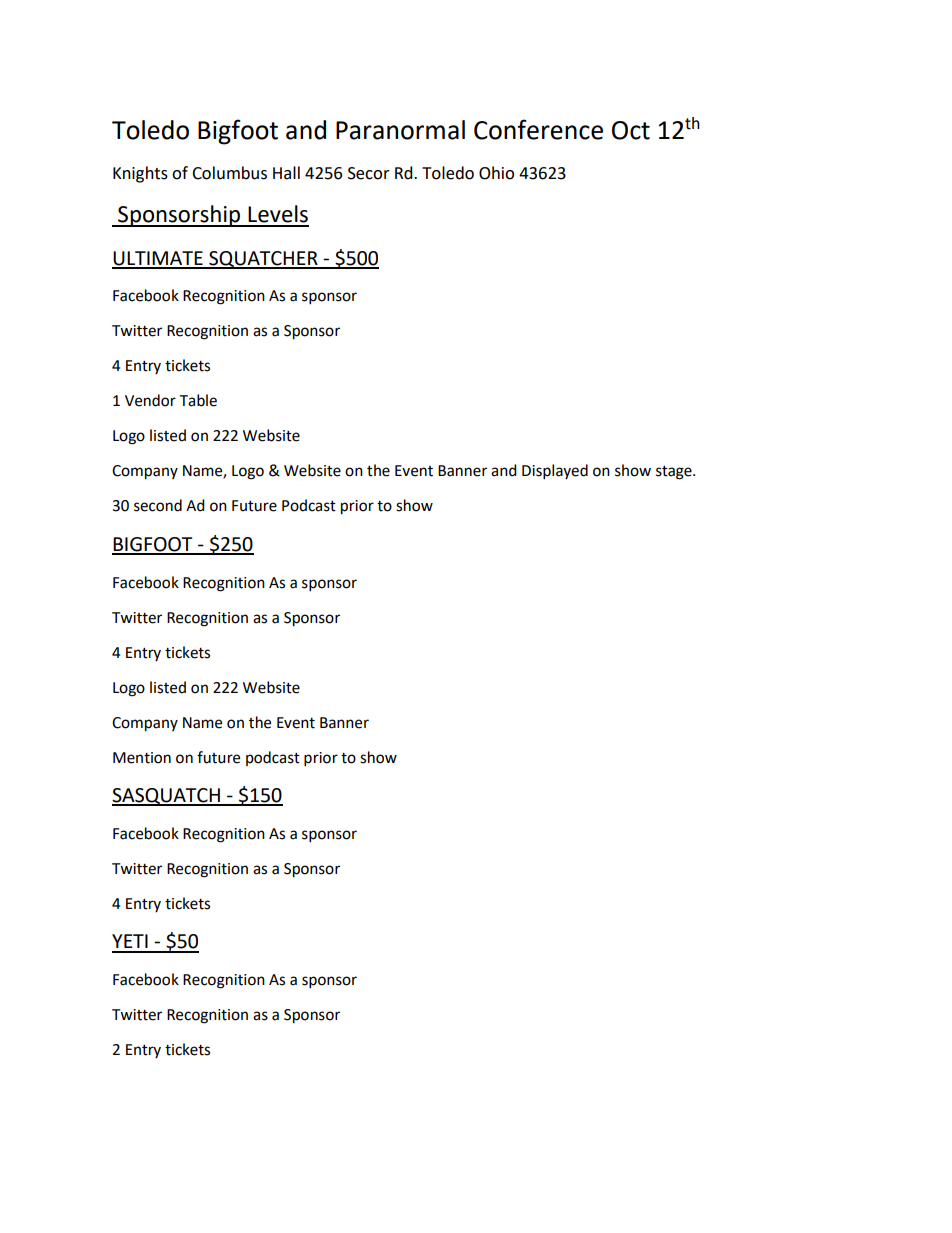 Image resolution: width=952 pixels, height=1233 pixels. Describe the element at coordinates (142, 758) in the page. I see `Mention` at that location.
